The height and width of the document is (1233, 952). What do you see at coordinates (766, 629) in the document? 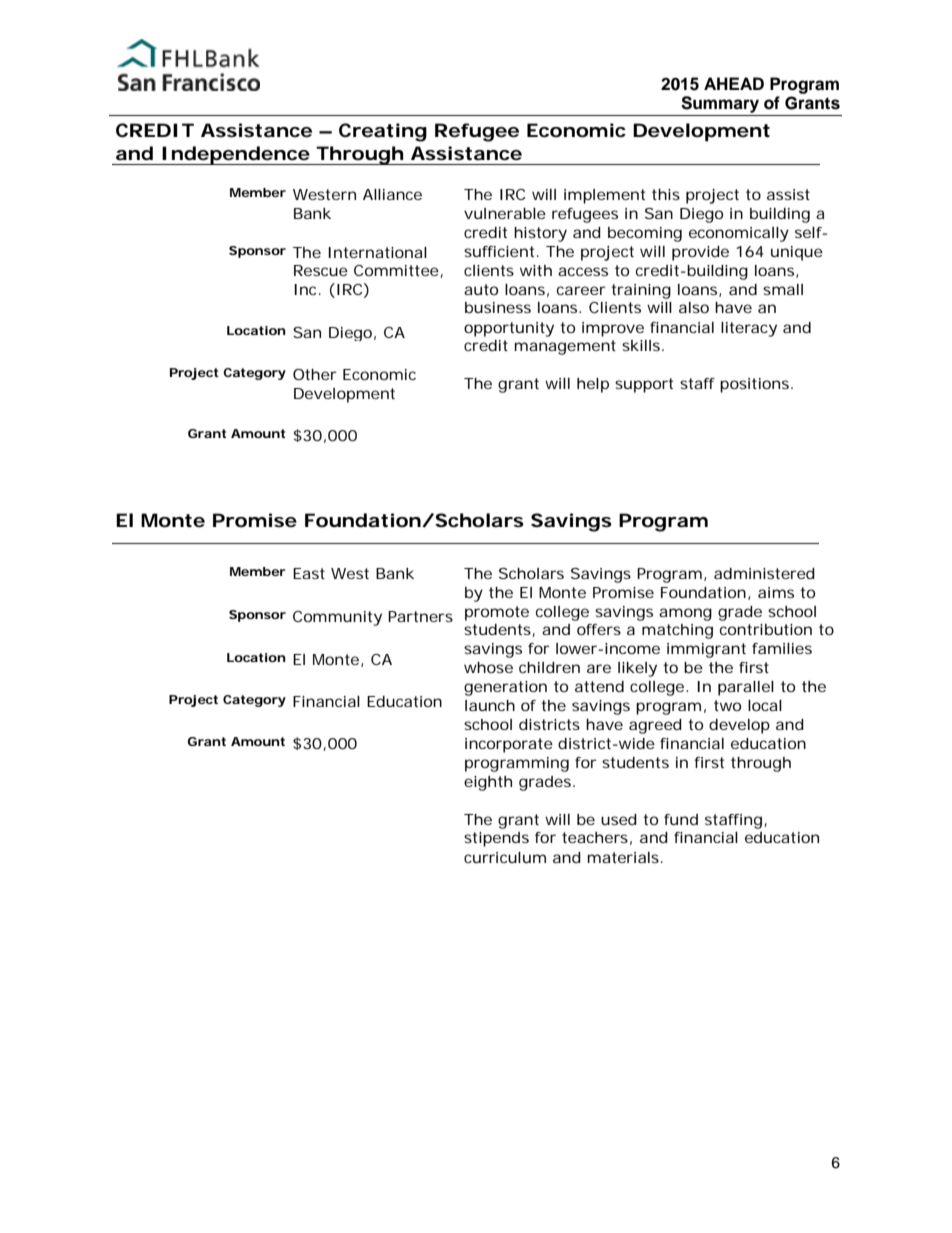
I see `contribution` at bounding box center [766, 629].
